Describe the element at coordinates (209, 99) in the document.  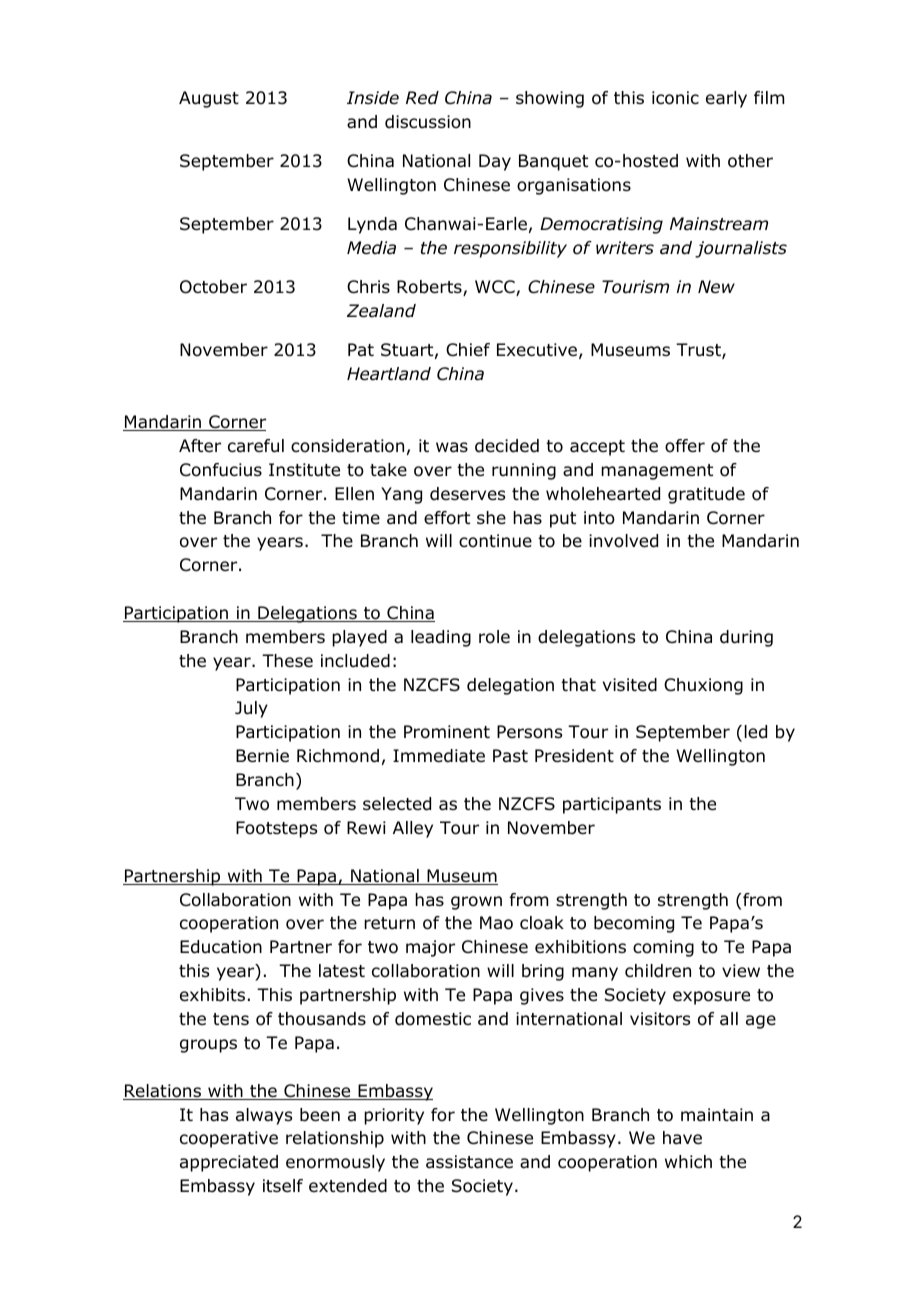
I see `August` at that location.
